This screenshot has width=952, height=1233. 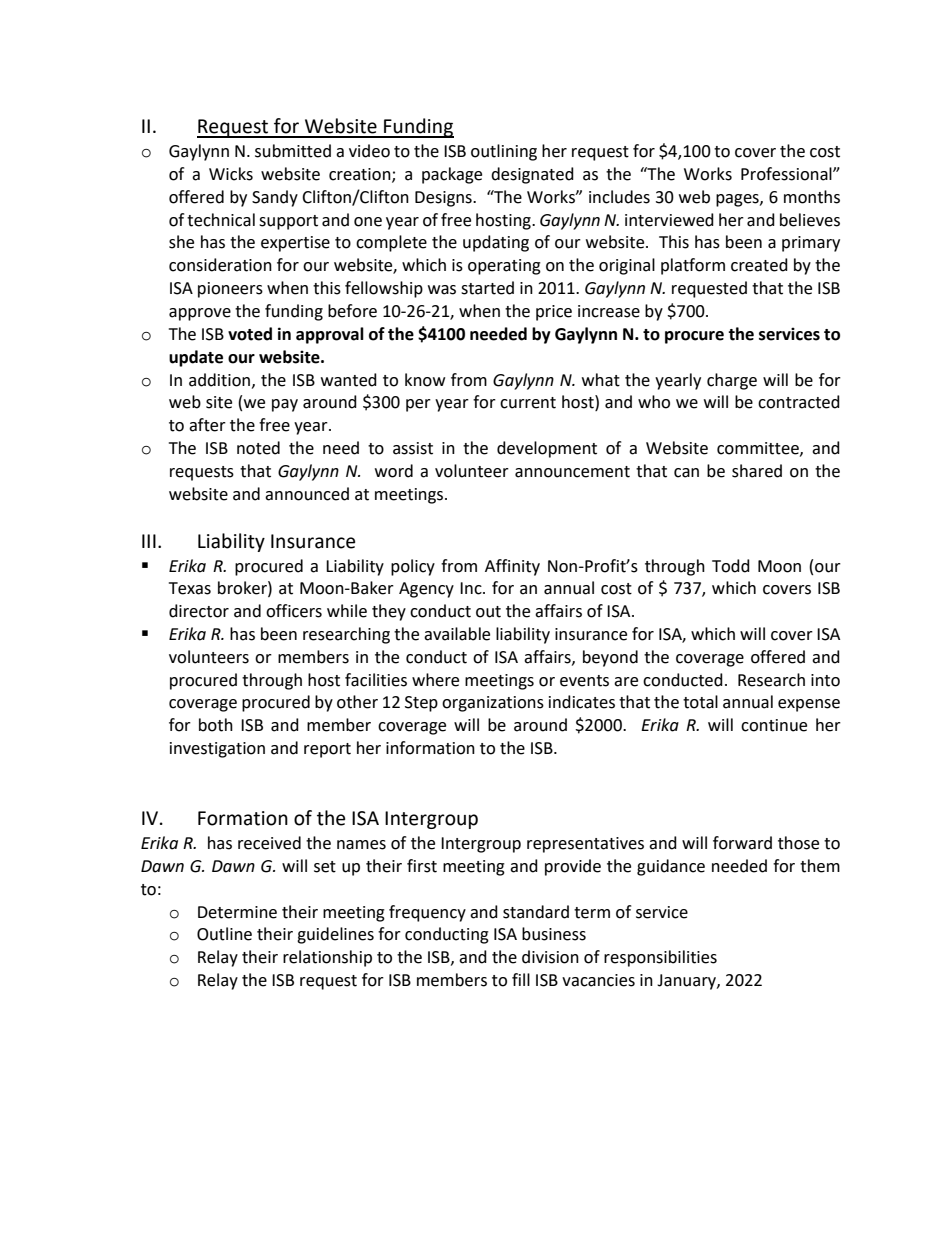 What do you see at coordinates (224, 934) in the screenshot?
I see `Outline` at bounding box center [224, 934].
